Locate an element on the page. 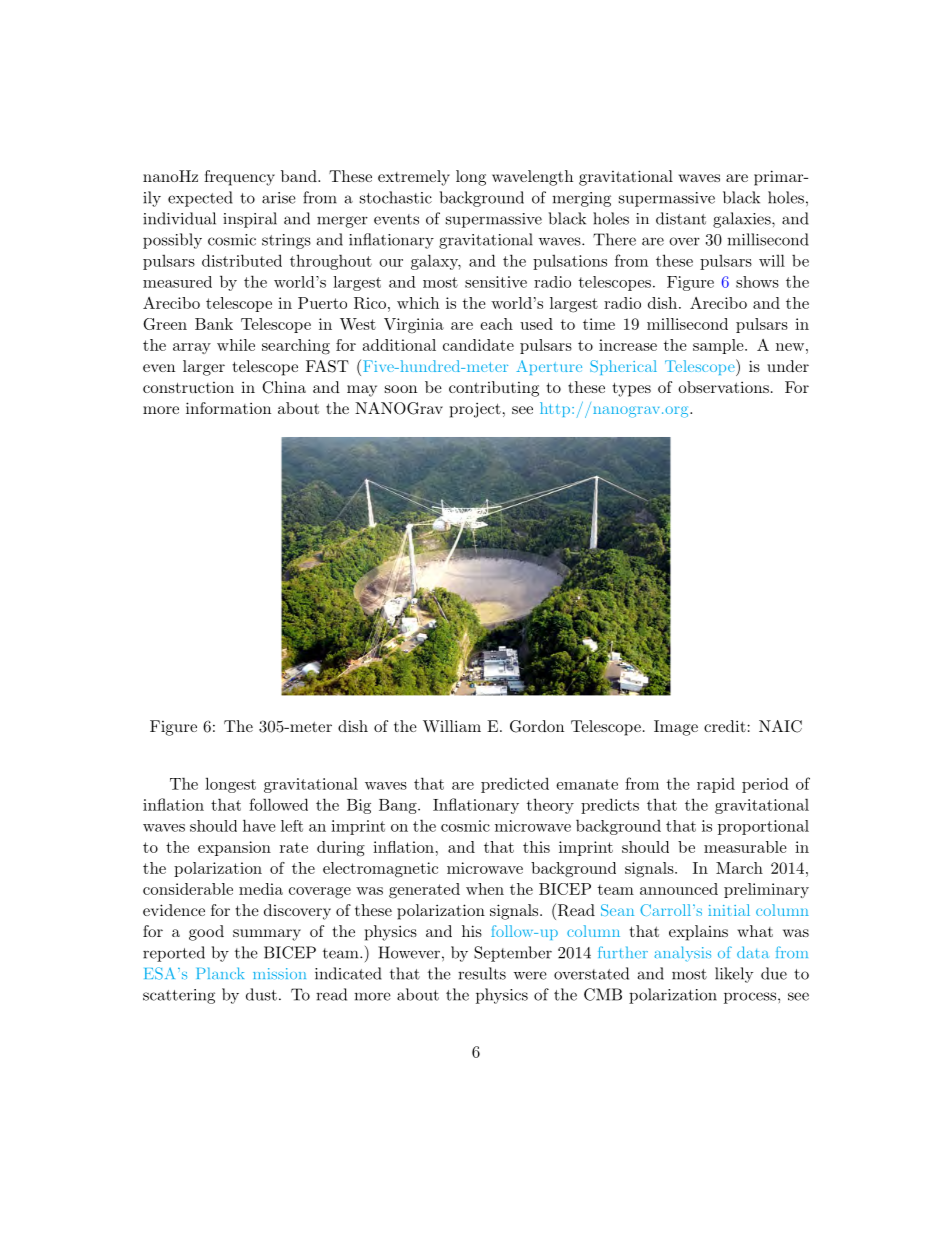 Image resolution: width=952 pixels, height=1233 pixels. sample is located at coordinates (718, 346).
